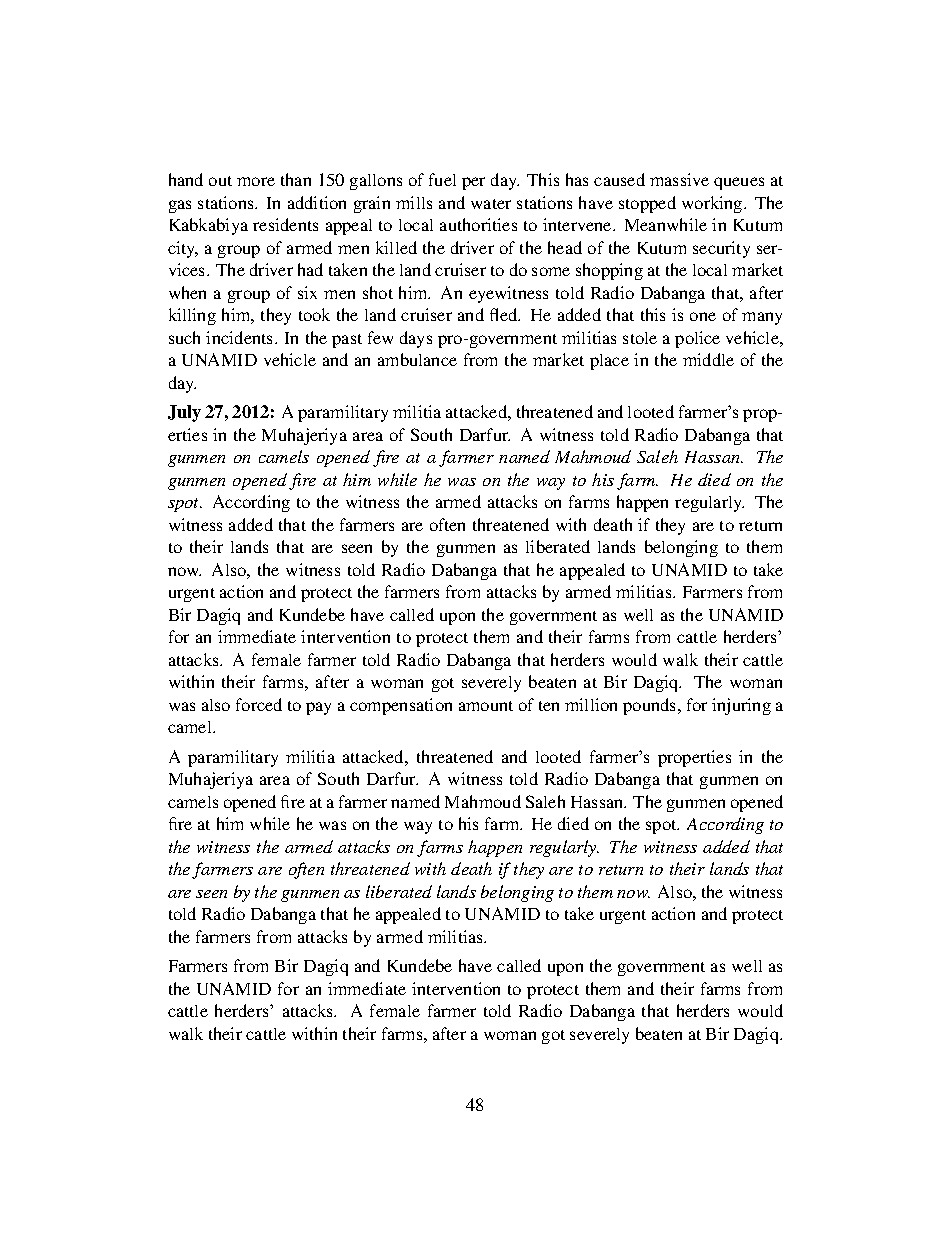 The image size is (952, 1233). Describe the element at coordinates (184, 413) in the screenshot. I see `July` at that location.
